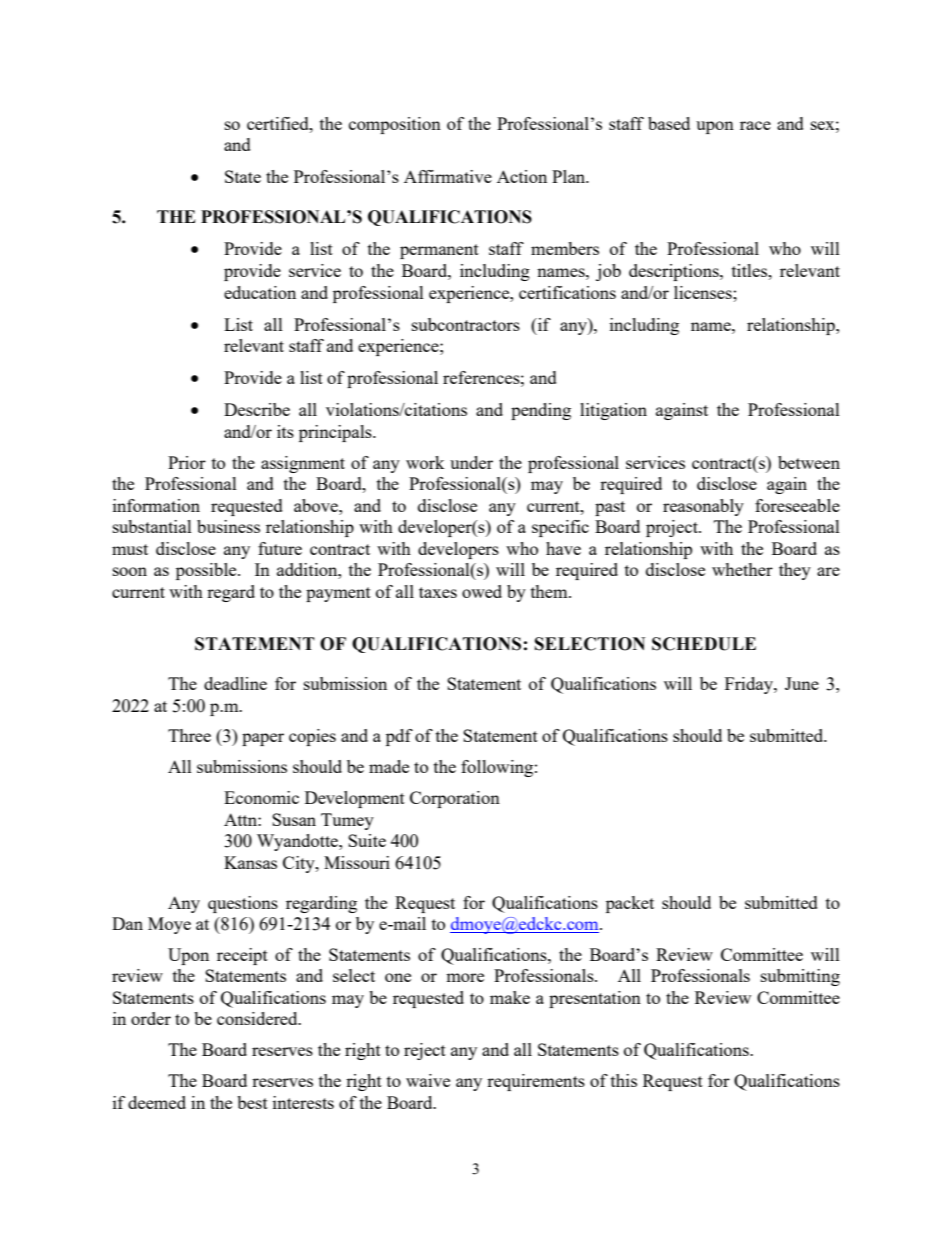  I want to click on this, so click(624, 1080).
